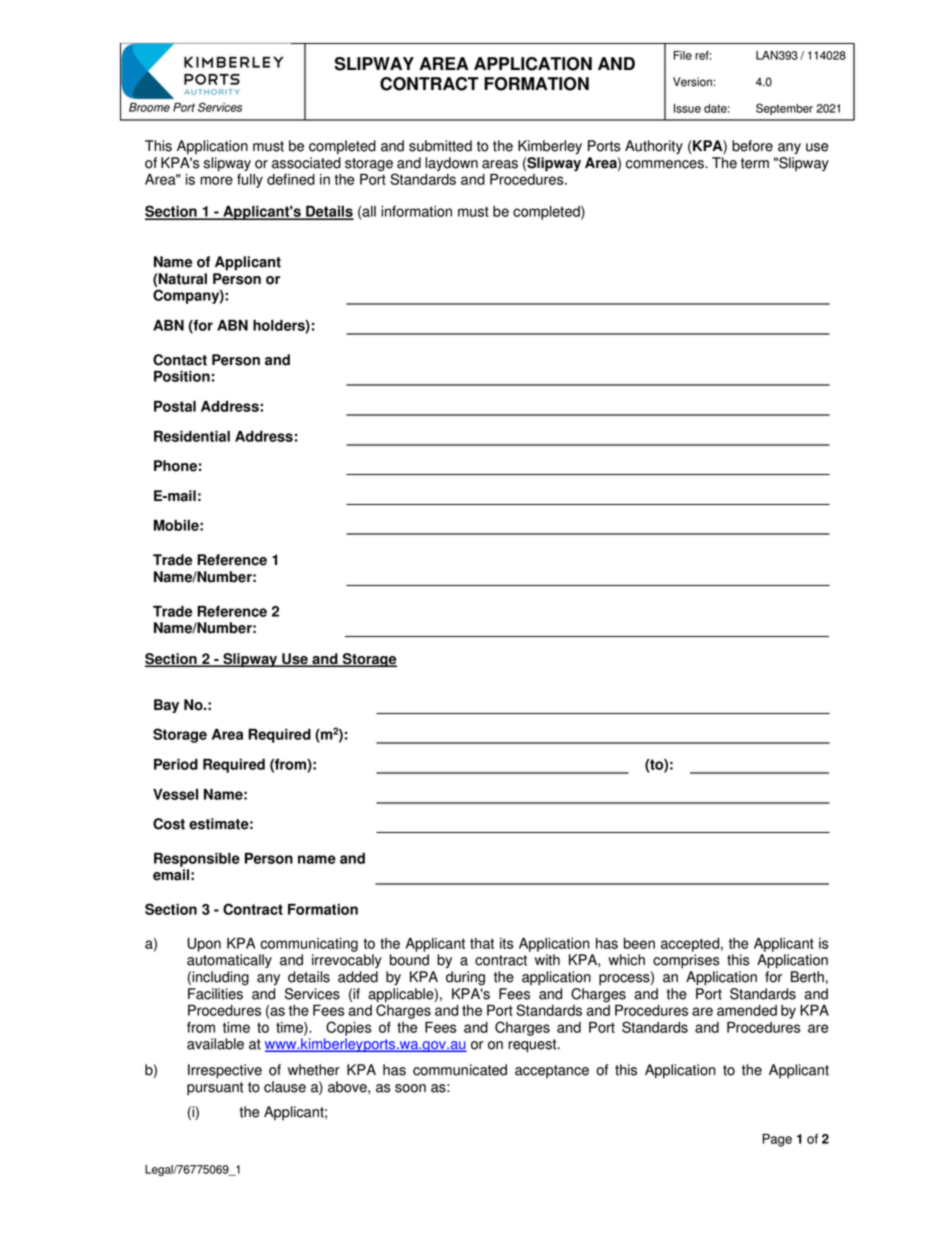  Describe the element at coordinates (175, 406) in the image. I see `Postal` at that location.
